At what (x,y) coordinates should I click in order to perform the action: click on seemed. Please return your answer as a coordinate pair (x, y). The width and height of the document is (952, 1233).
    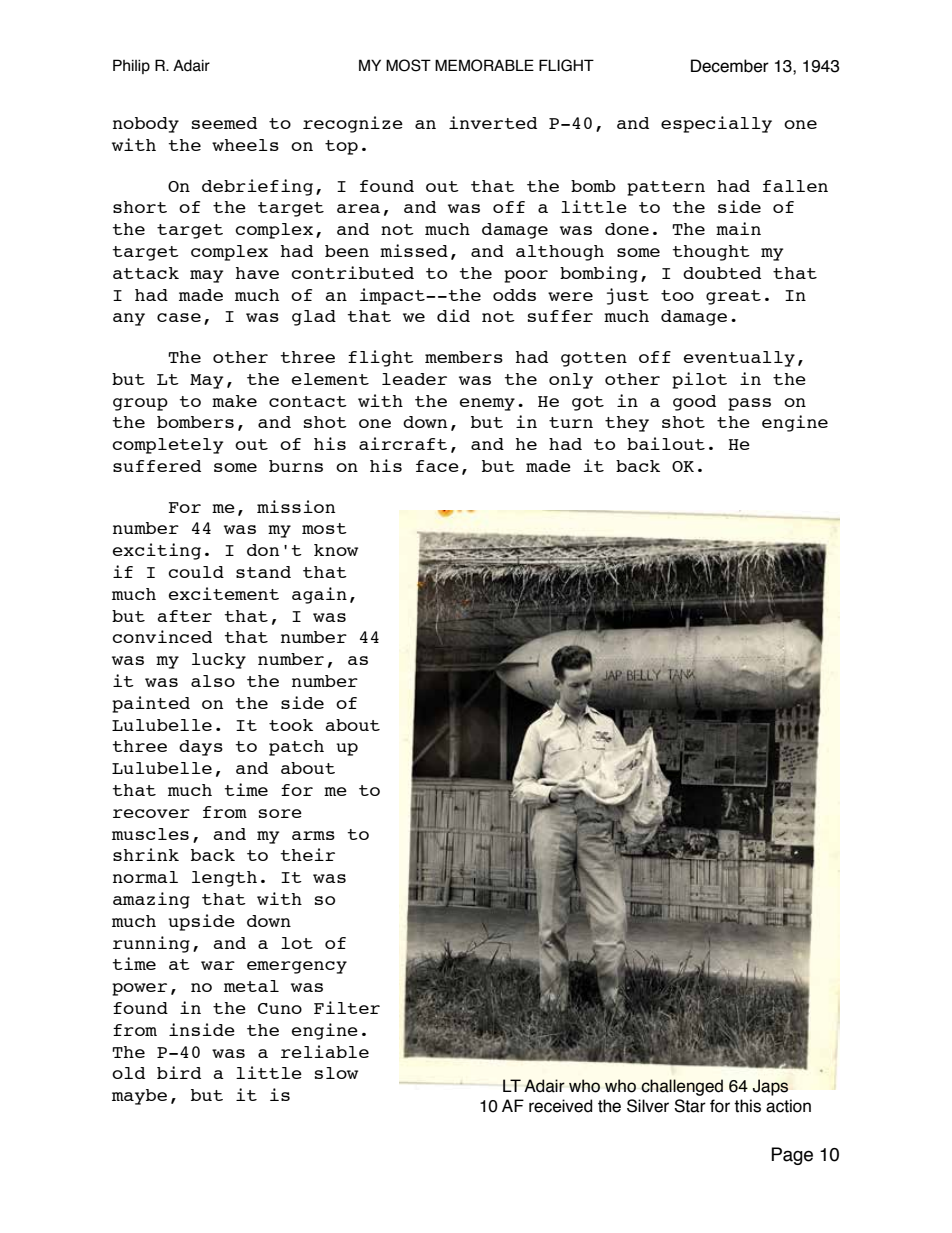
    Looking at the image, I should click on (224, 123).
